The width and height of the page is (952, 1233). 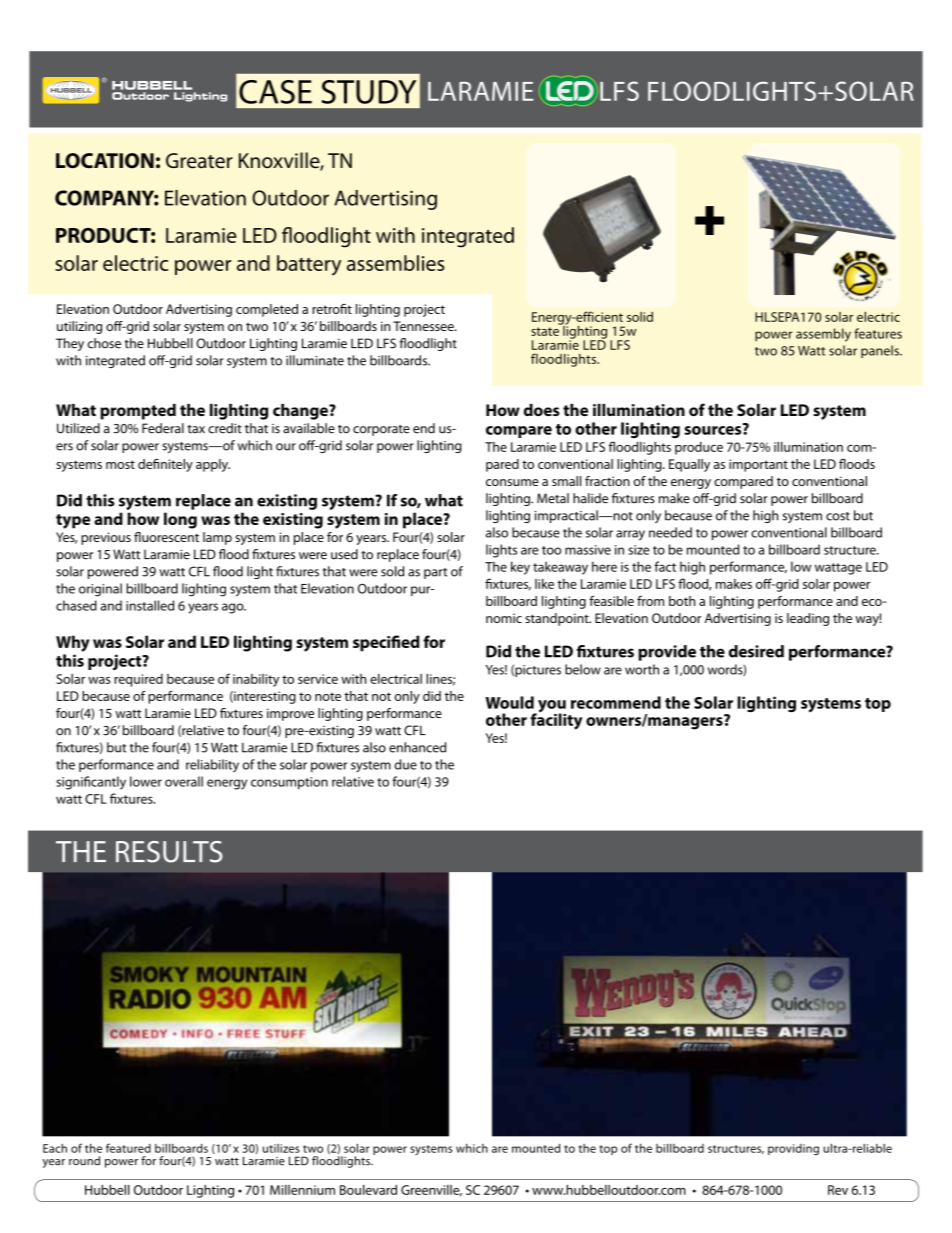 What do you see at coordinates (616, 702) in the page?
I see `recommend` at bounding box center [616, 702].
